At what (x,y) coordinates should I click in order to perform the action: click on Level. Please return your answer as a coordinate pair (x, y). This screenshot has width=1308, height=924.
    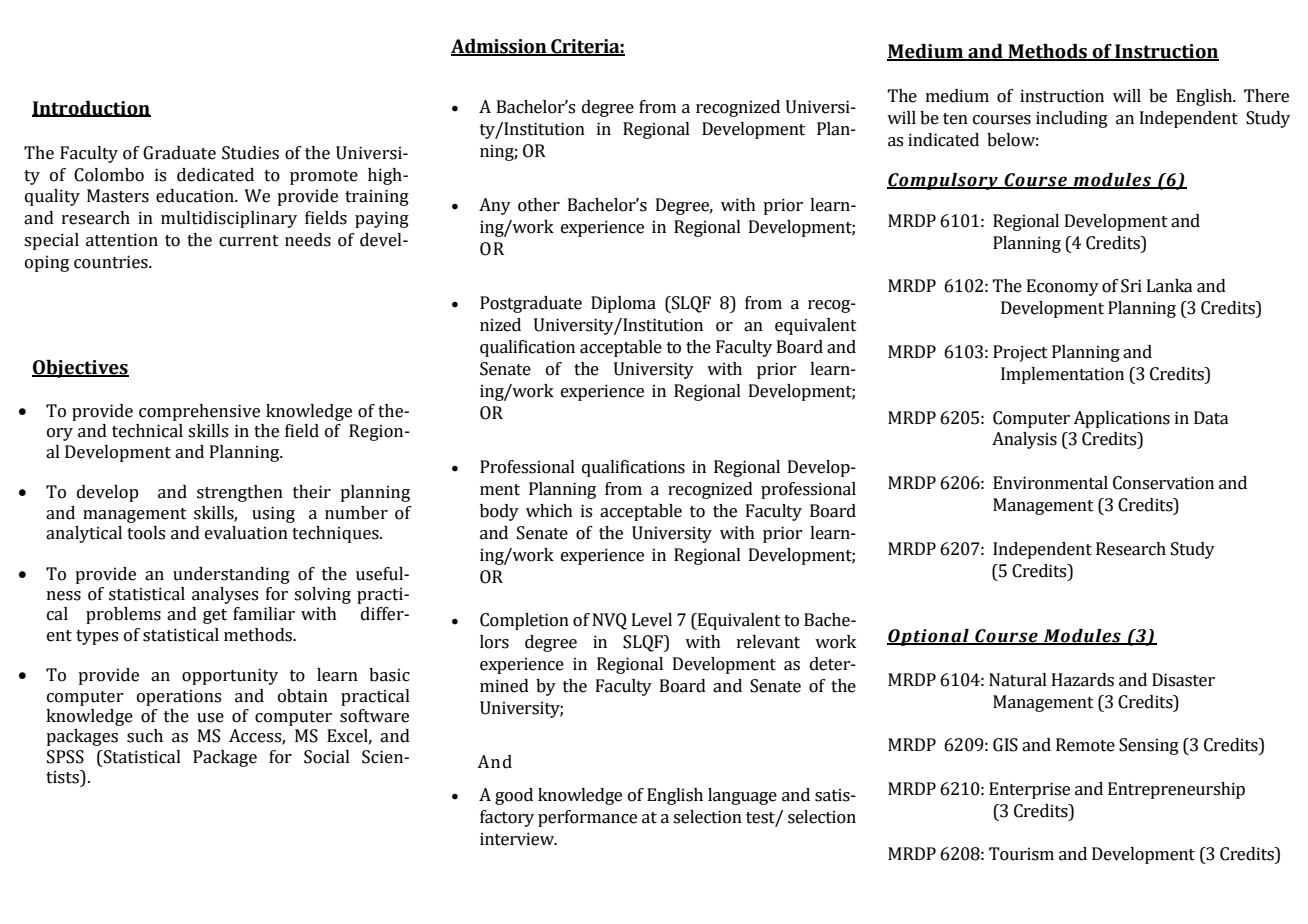
    Looking at the image, I should click on (652, 620).
